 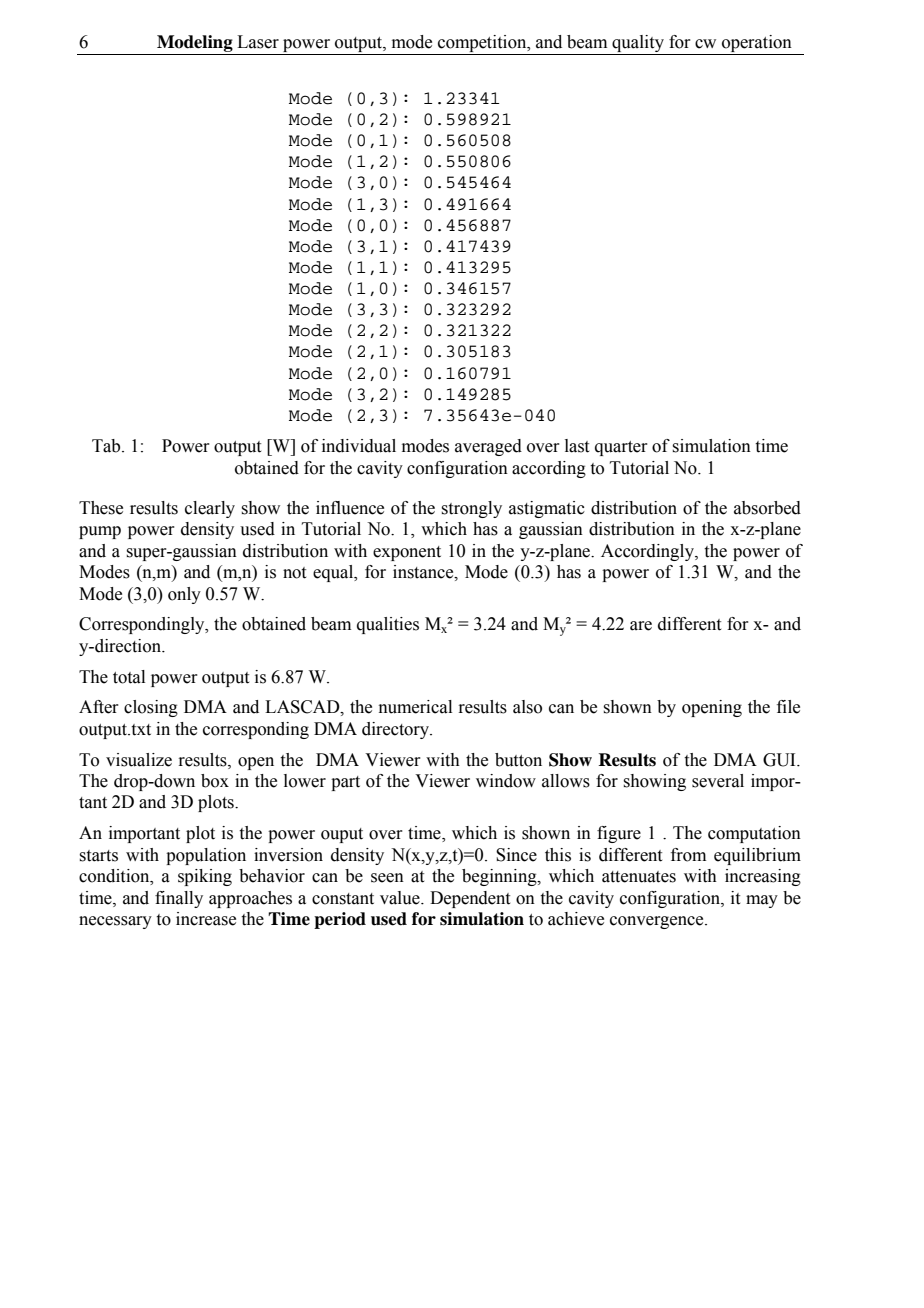 I want to click on only, so click(x=184, y=595).
